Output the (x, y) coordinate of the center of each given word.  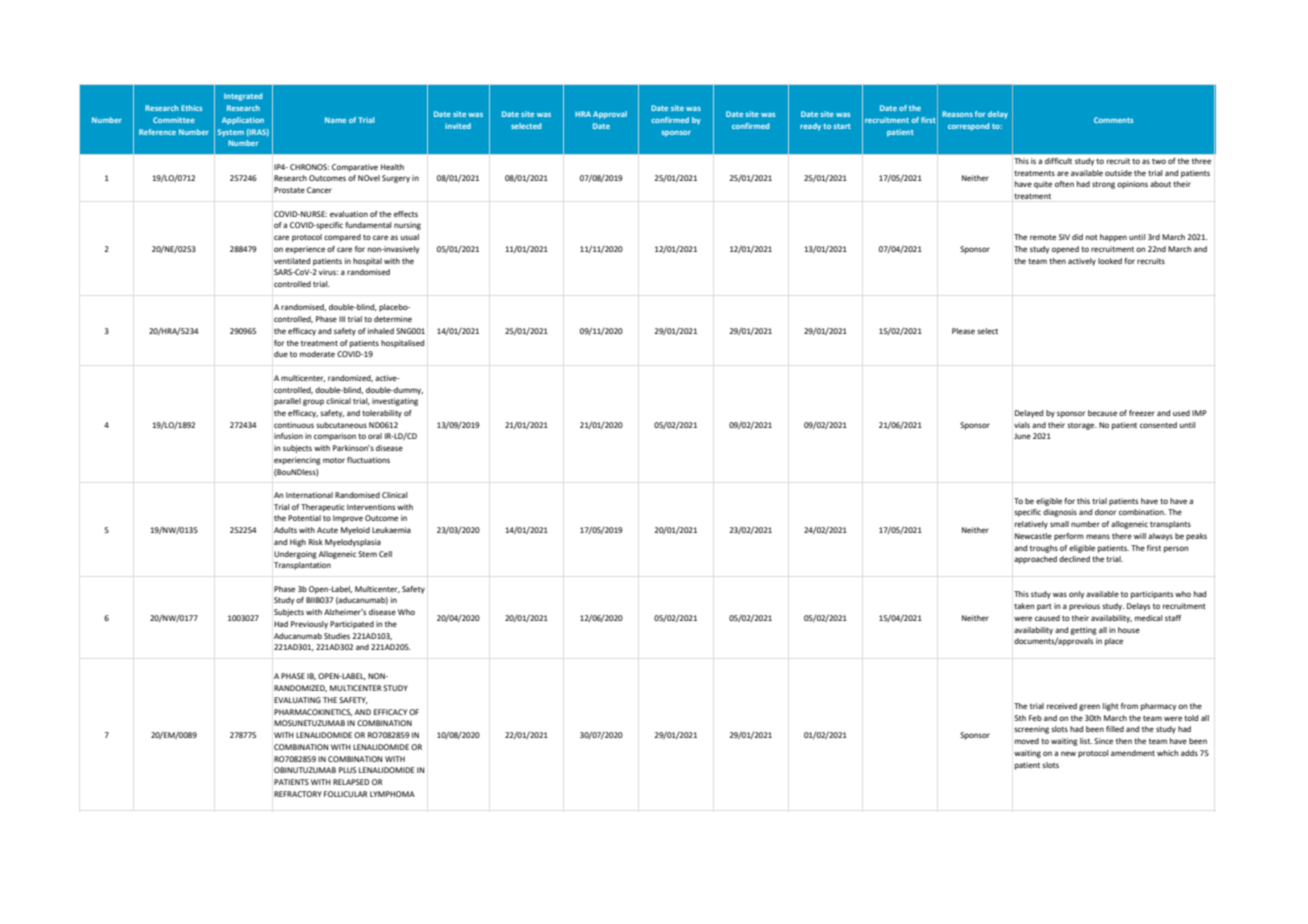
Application (243, 121)
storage (1082, 426)
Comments (1113, 120)
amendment (1133, 753)
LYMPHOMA (392, 794)
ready (810, 127)
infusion (288, 436)
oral (375, 436)
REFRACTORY (298, 794)
